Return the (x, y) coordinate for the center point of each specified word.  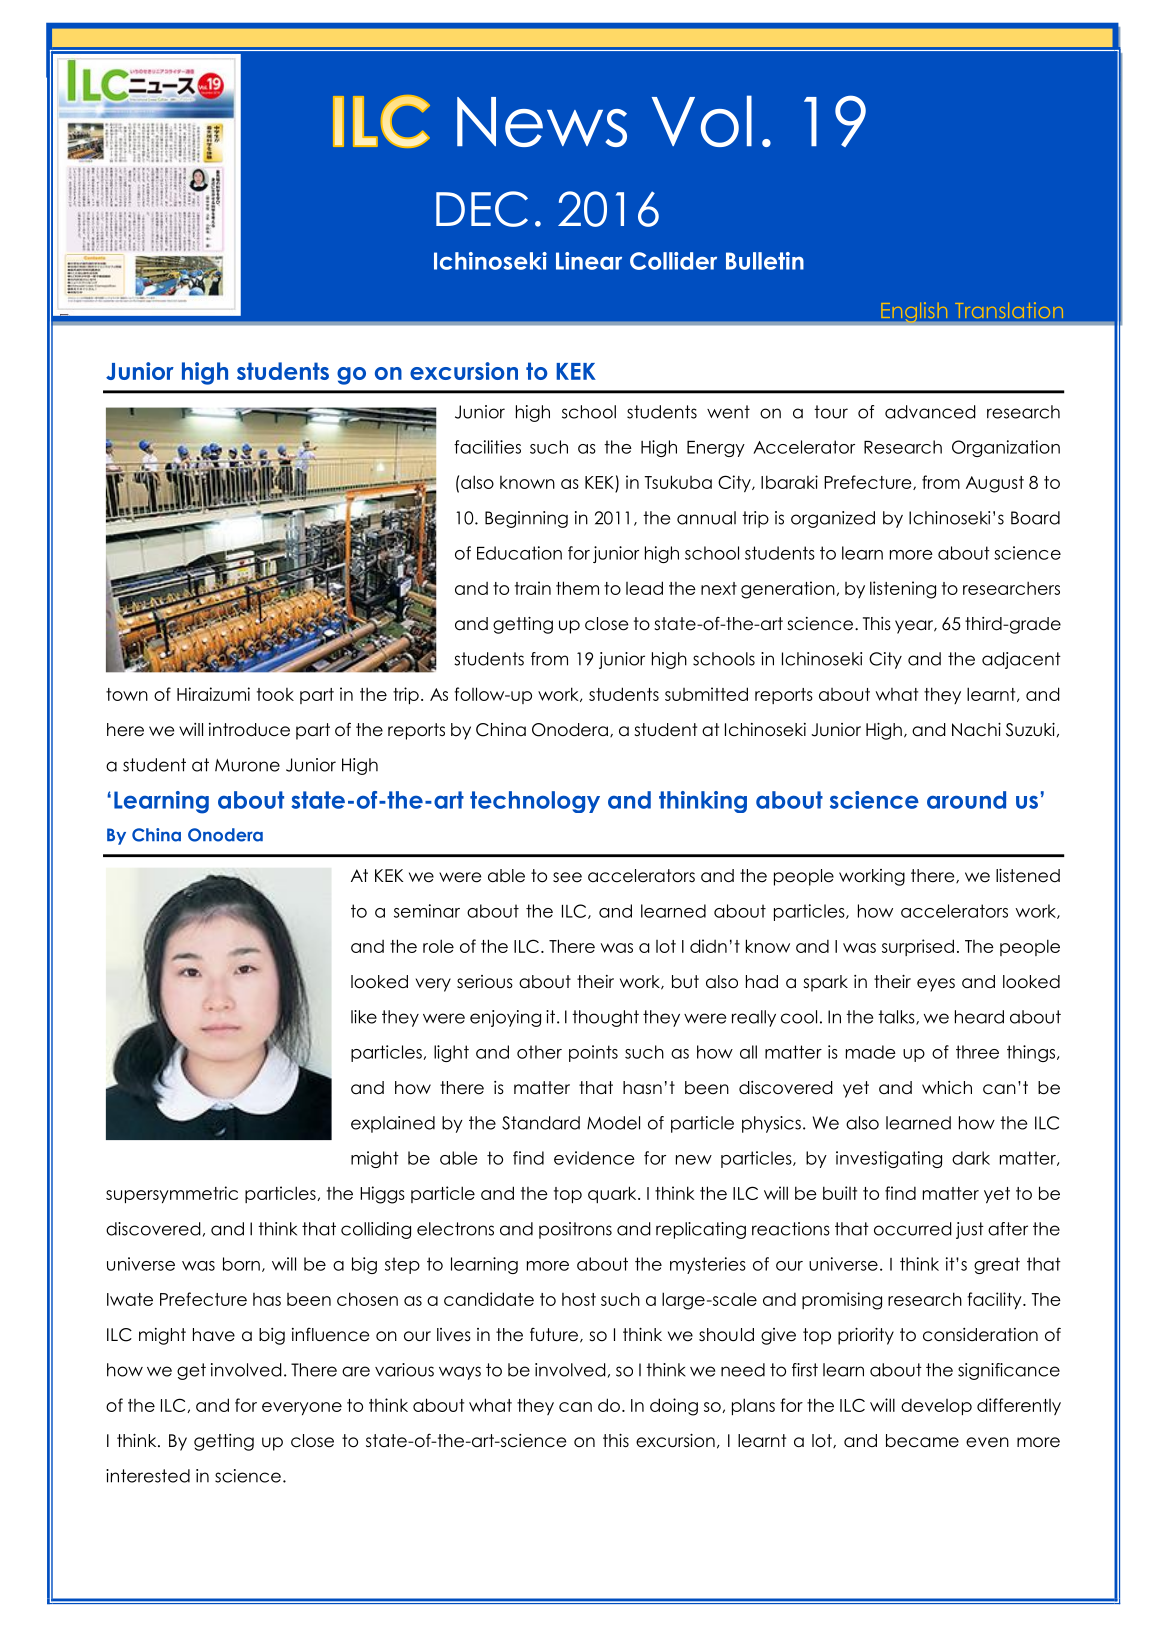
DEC (482, 209)
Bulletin (765, 261)
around (966, 800)
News (542, 122)
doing (674, 1407)
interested (148, 1476)
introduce (249, 730)
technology (535, 802)
